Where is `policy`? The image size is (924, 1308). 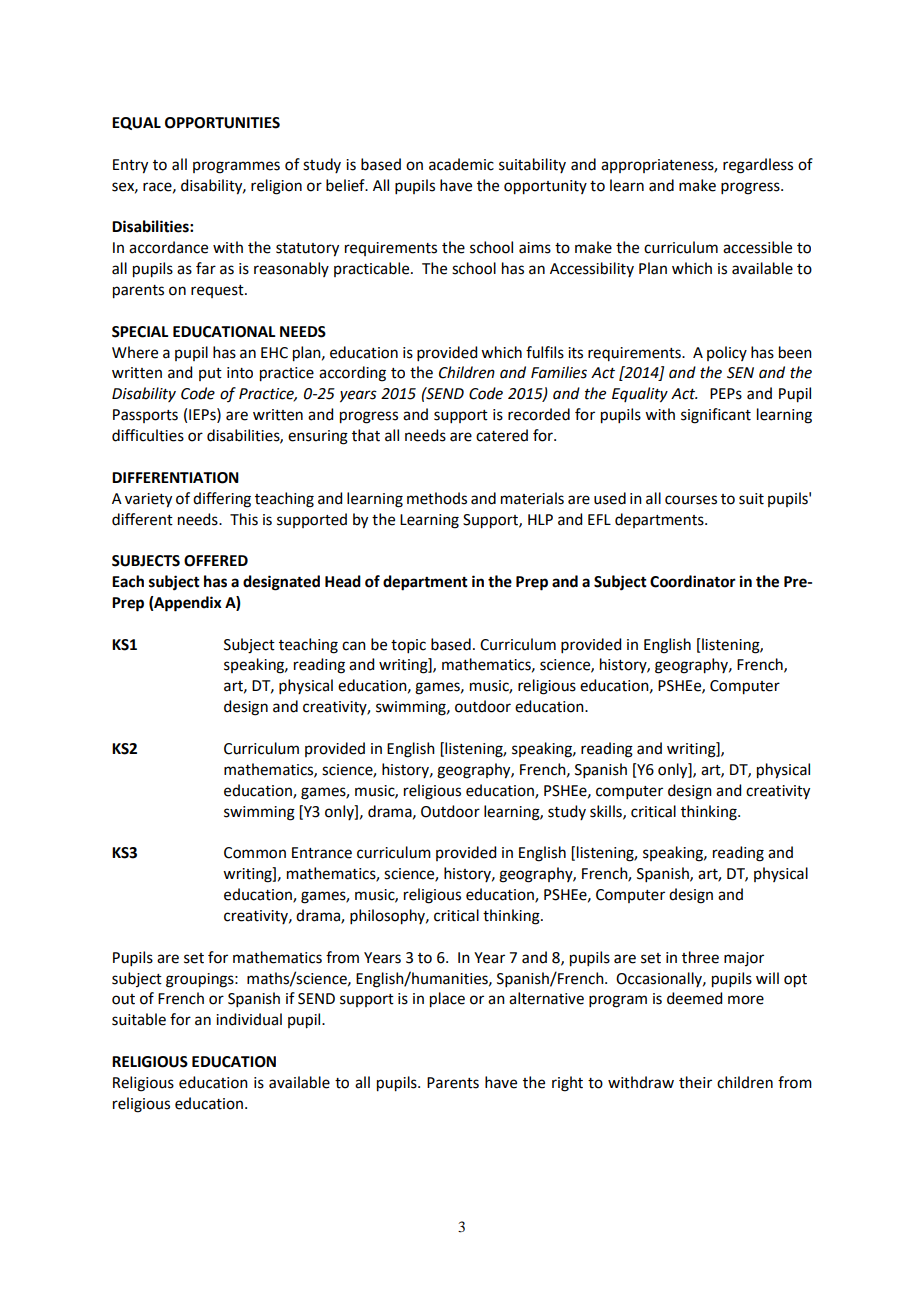
policy is located at coordinates (727, 353).
